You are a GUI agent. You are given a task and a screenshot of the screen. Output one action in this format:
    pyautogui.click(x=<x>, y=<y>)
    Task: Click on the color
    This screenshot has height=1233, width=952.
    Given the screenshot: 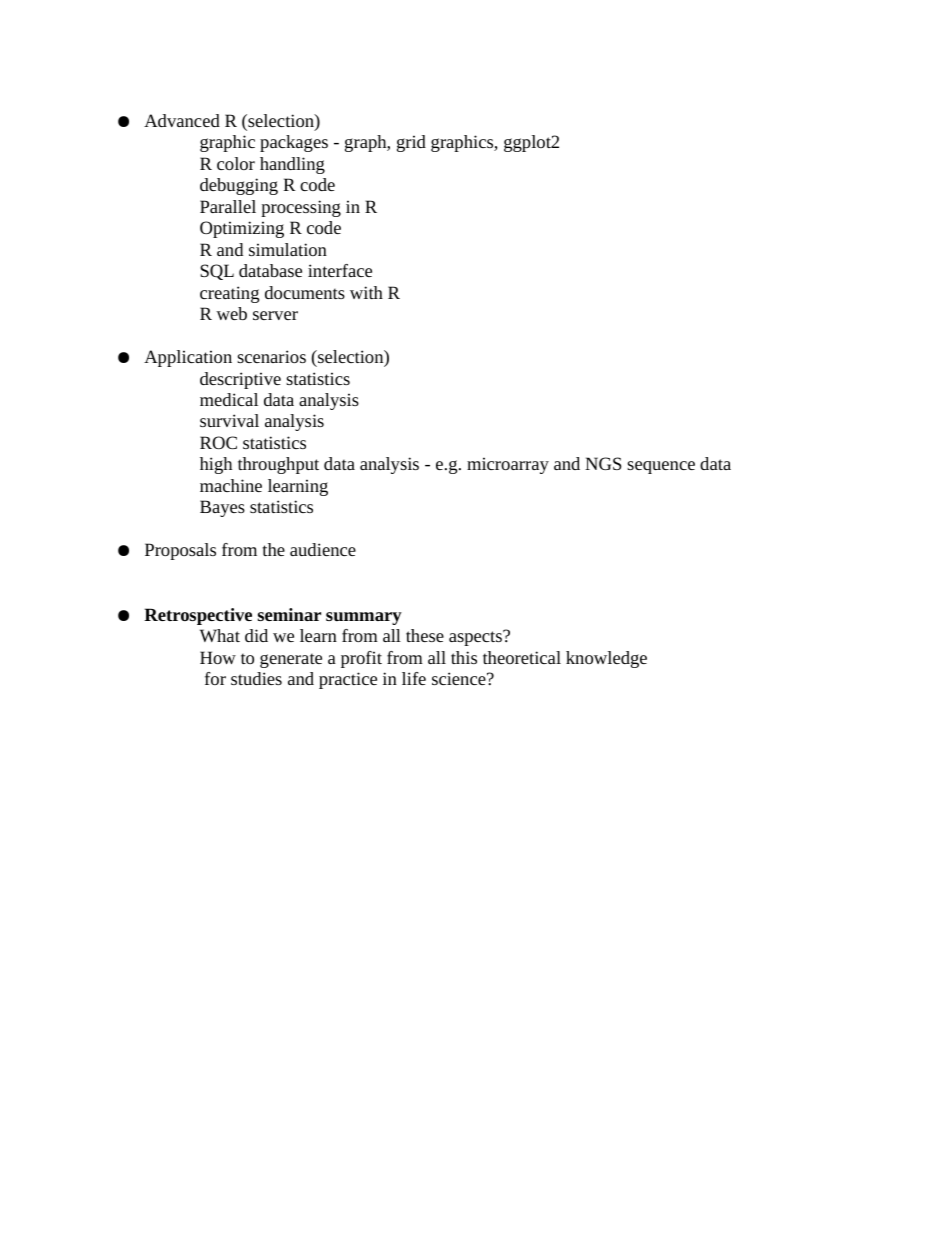 What is the action you would take?
    pyautogui.click(x=236, y=163)
